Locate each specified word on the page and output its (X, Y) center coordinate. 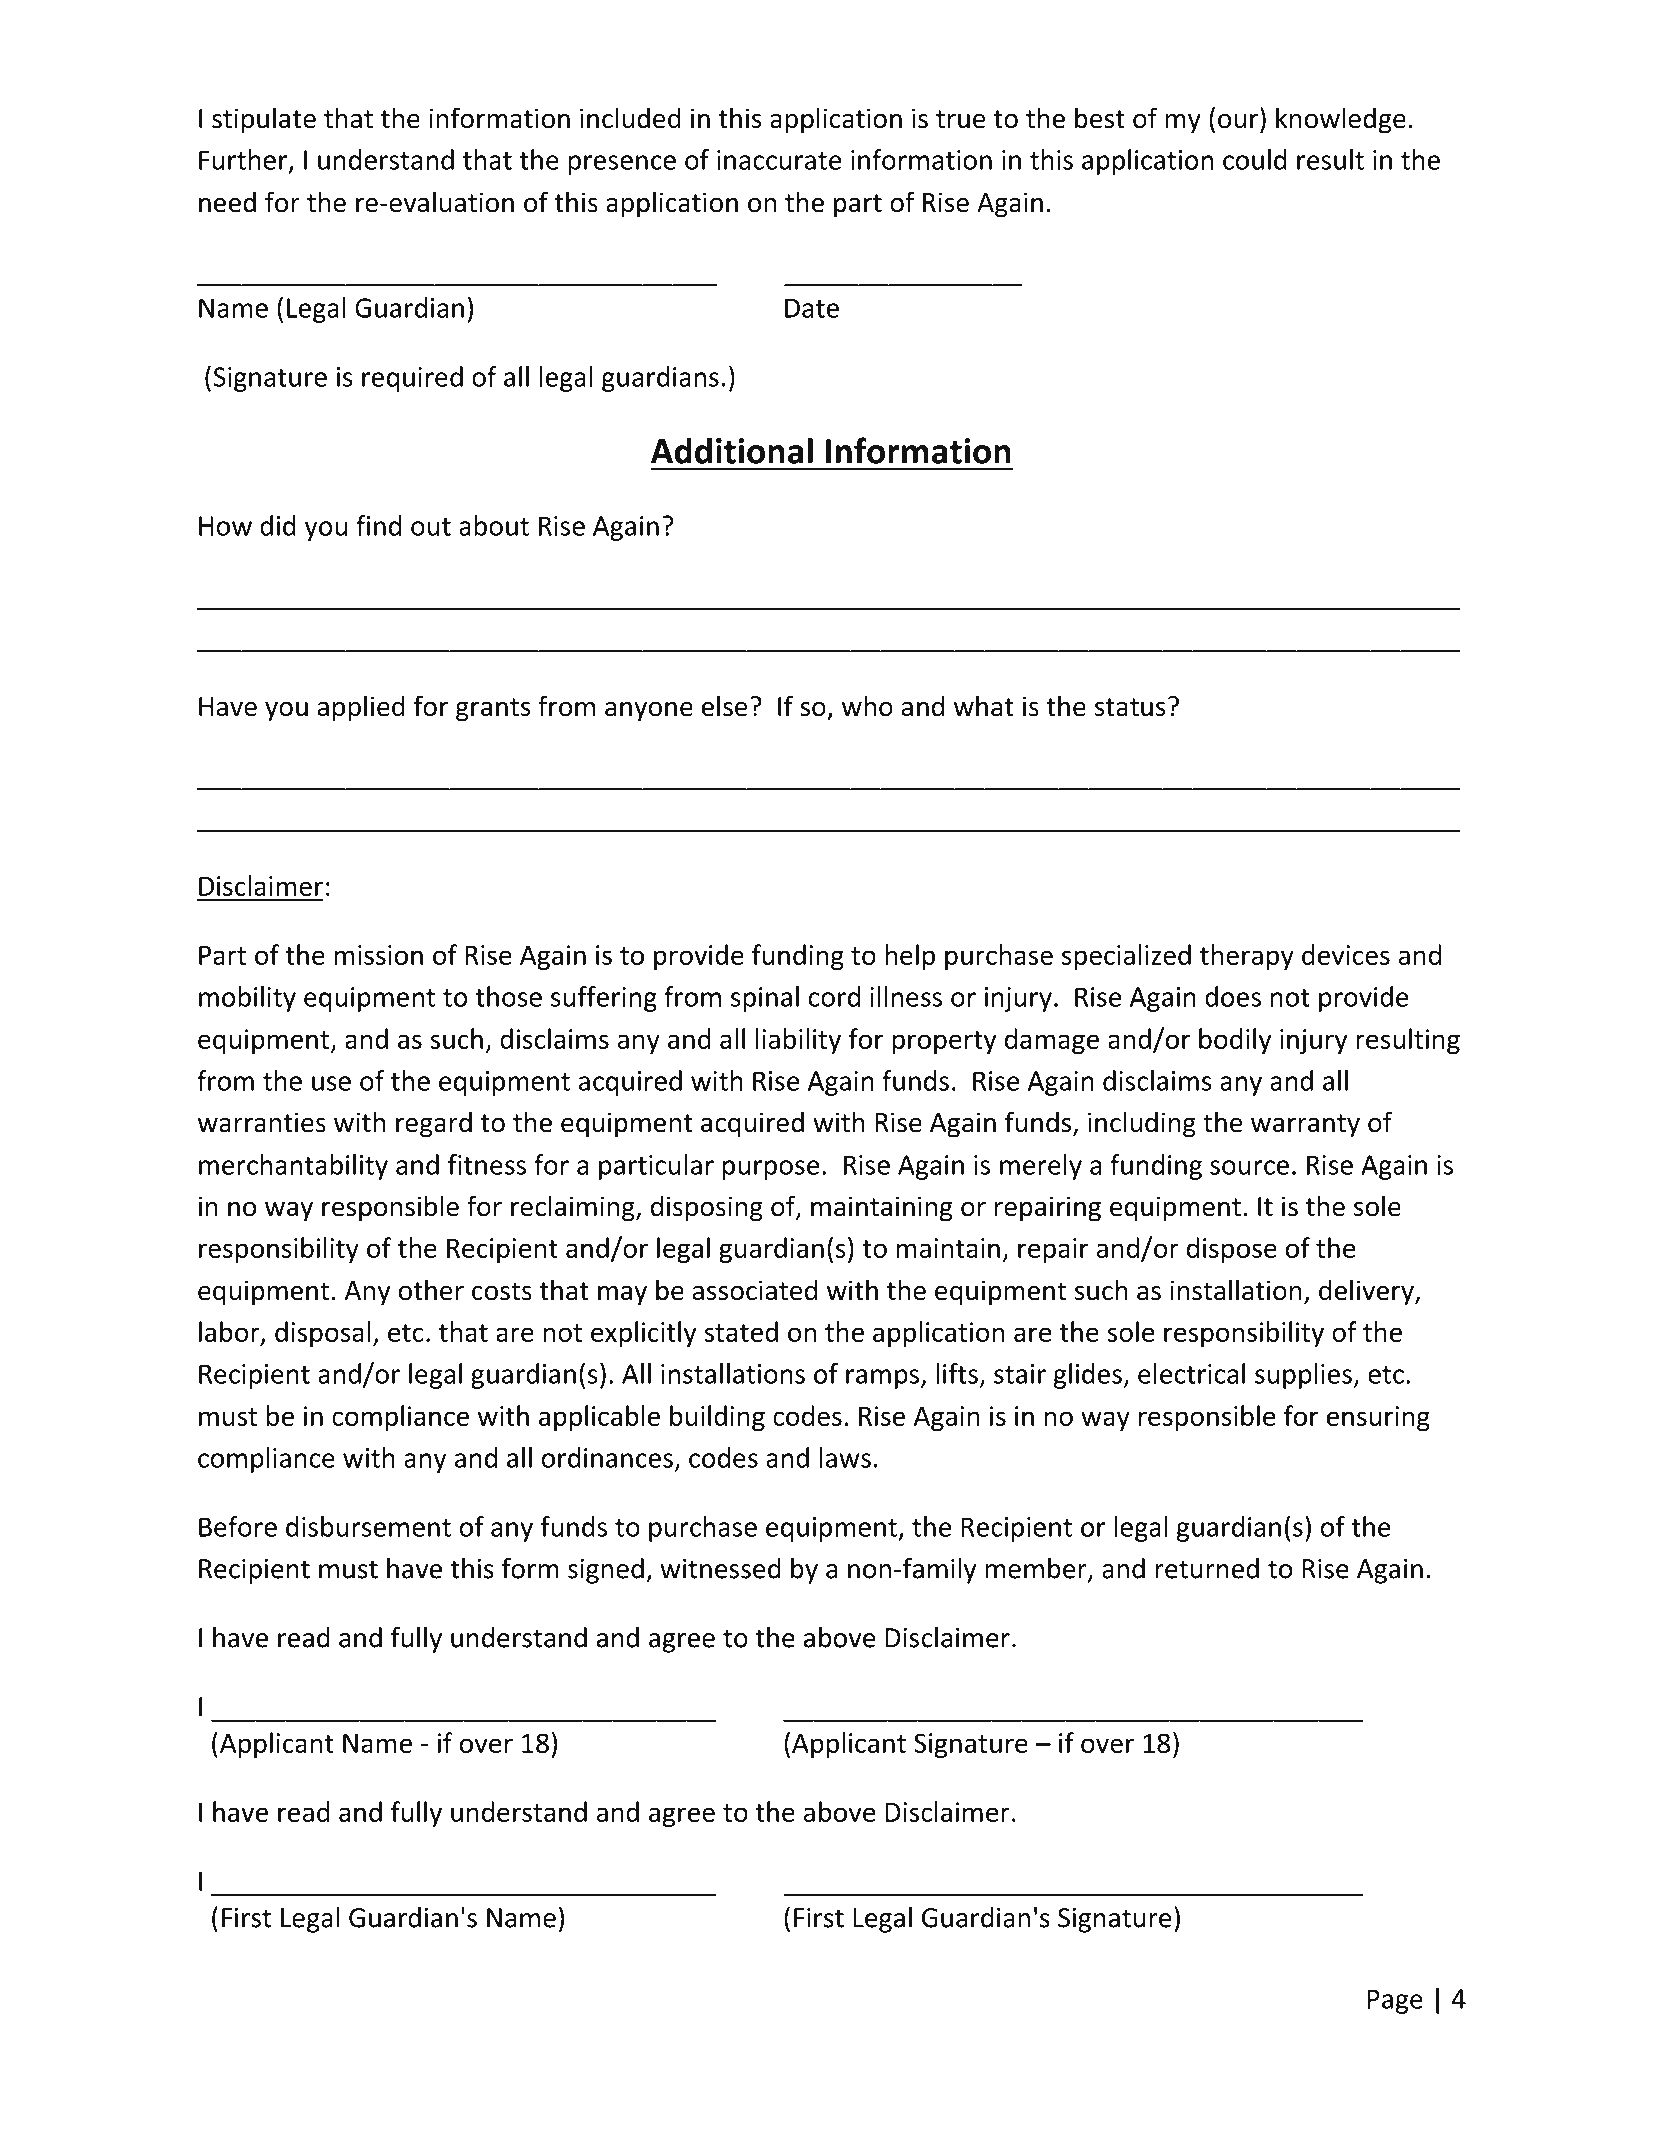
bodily (1235, 1041)
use (331, 1083)
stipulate (264, 120)
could (1255, 159)
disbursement (368, 1526)
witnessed (720, 1568)
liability (798, 1041)
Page (1395, 2001)
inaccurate (779, 160)
